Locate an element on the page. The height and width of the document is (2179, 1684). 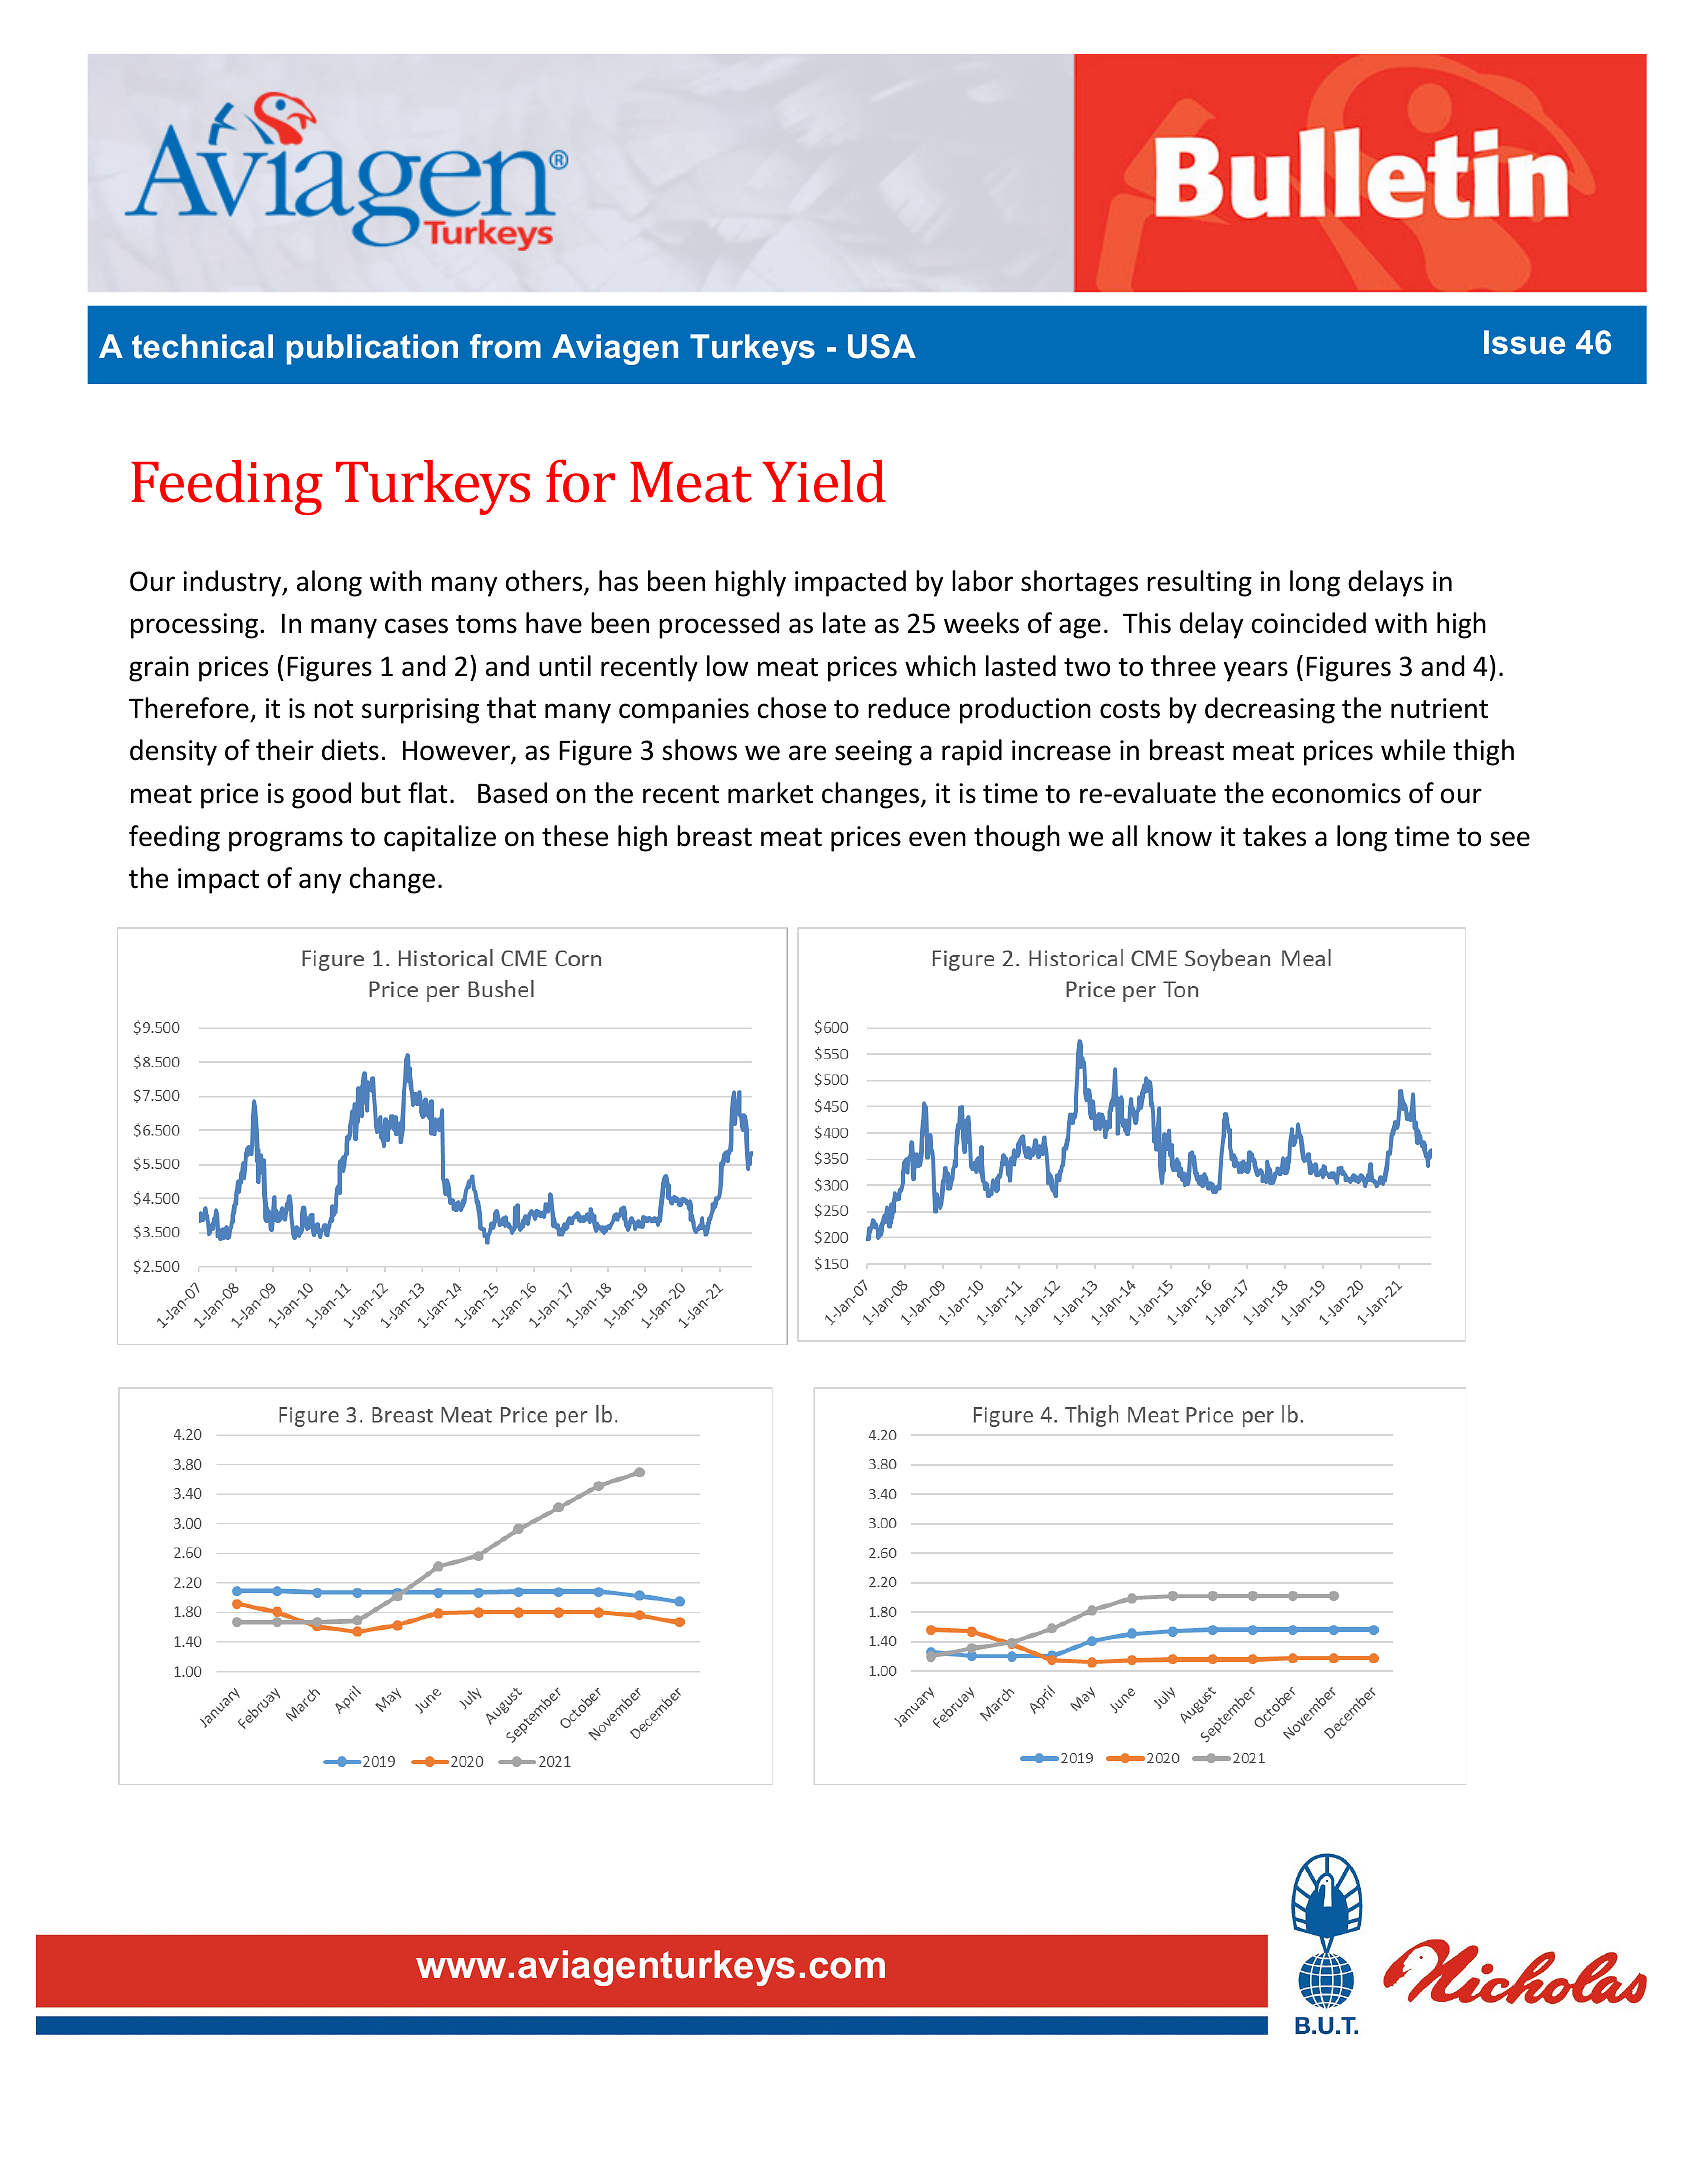
takes is located at coordinates (1274, 836).
